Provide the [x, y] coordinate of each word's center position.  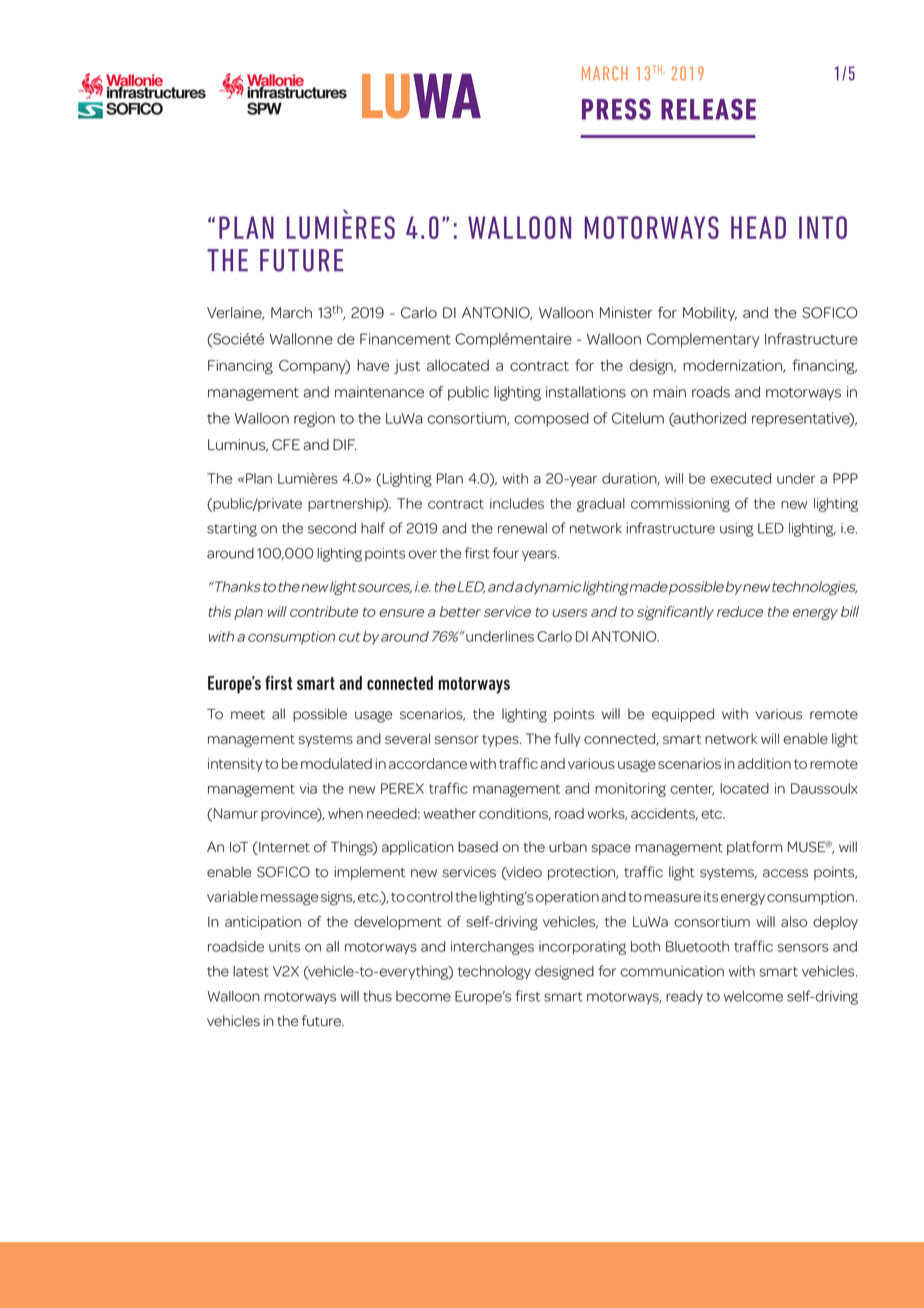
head [758, 227]
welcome [753, 996]
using [736, 530]
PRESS [616, 109]
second [332, 528]
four [506, 553]
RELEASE [708, 109]
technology [494, 973]
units [284, 946]
